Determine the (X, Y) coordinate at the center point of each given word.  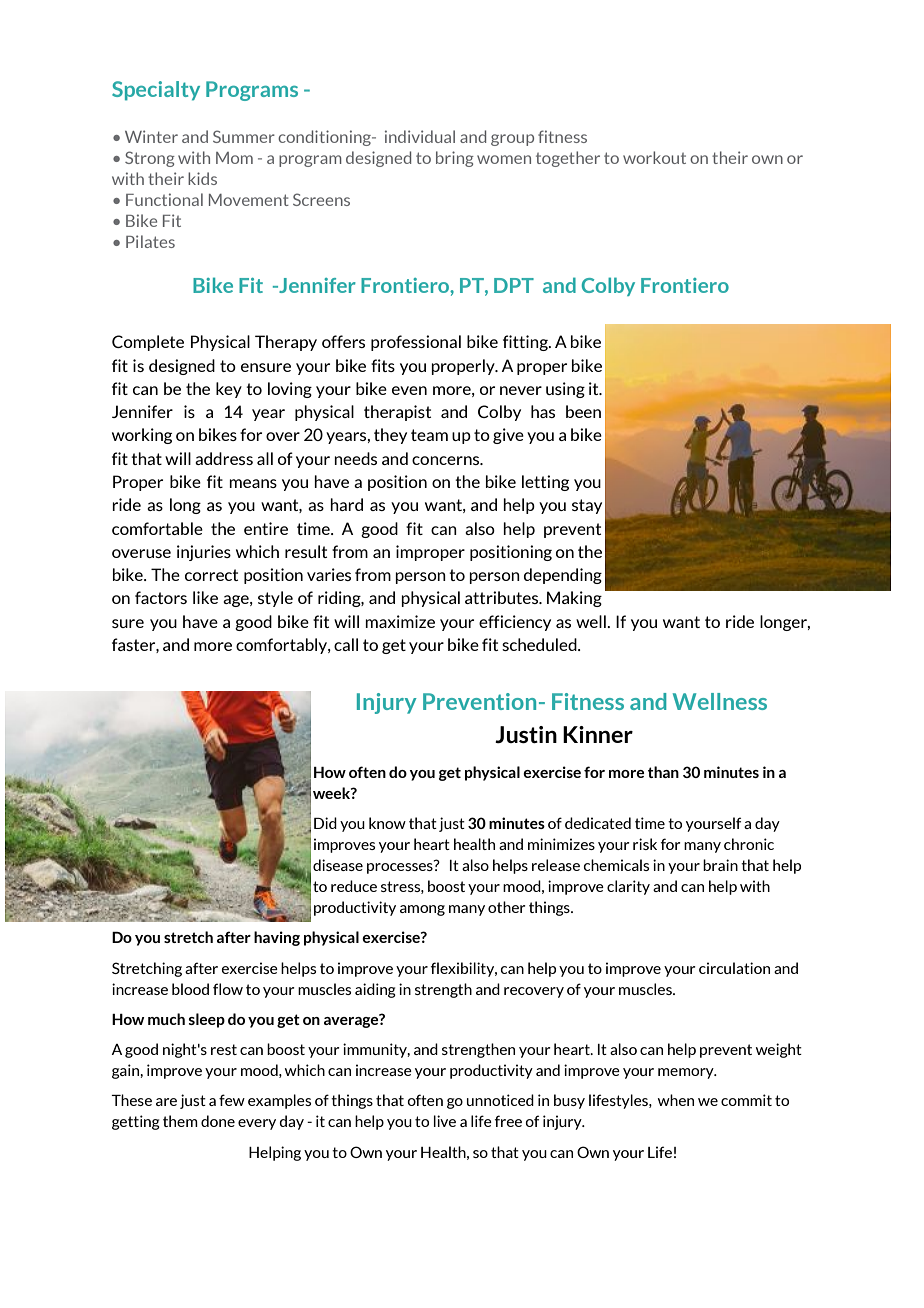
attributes (503, 597)
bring (455, 159)
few (232, 1100)
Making (574, 599)
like (205, 597)
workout (654, 157)
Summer (244, 136)
